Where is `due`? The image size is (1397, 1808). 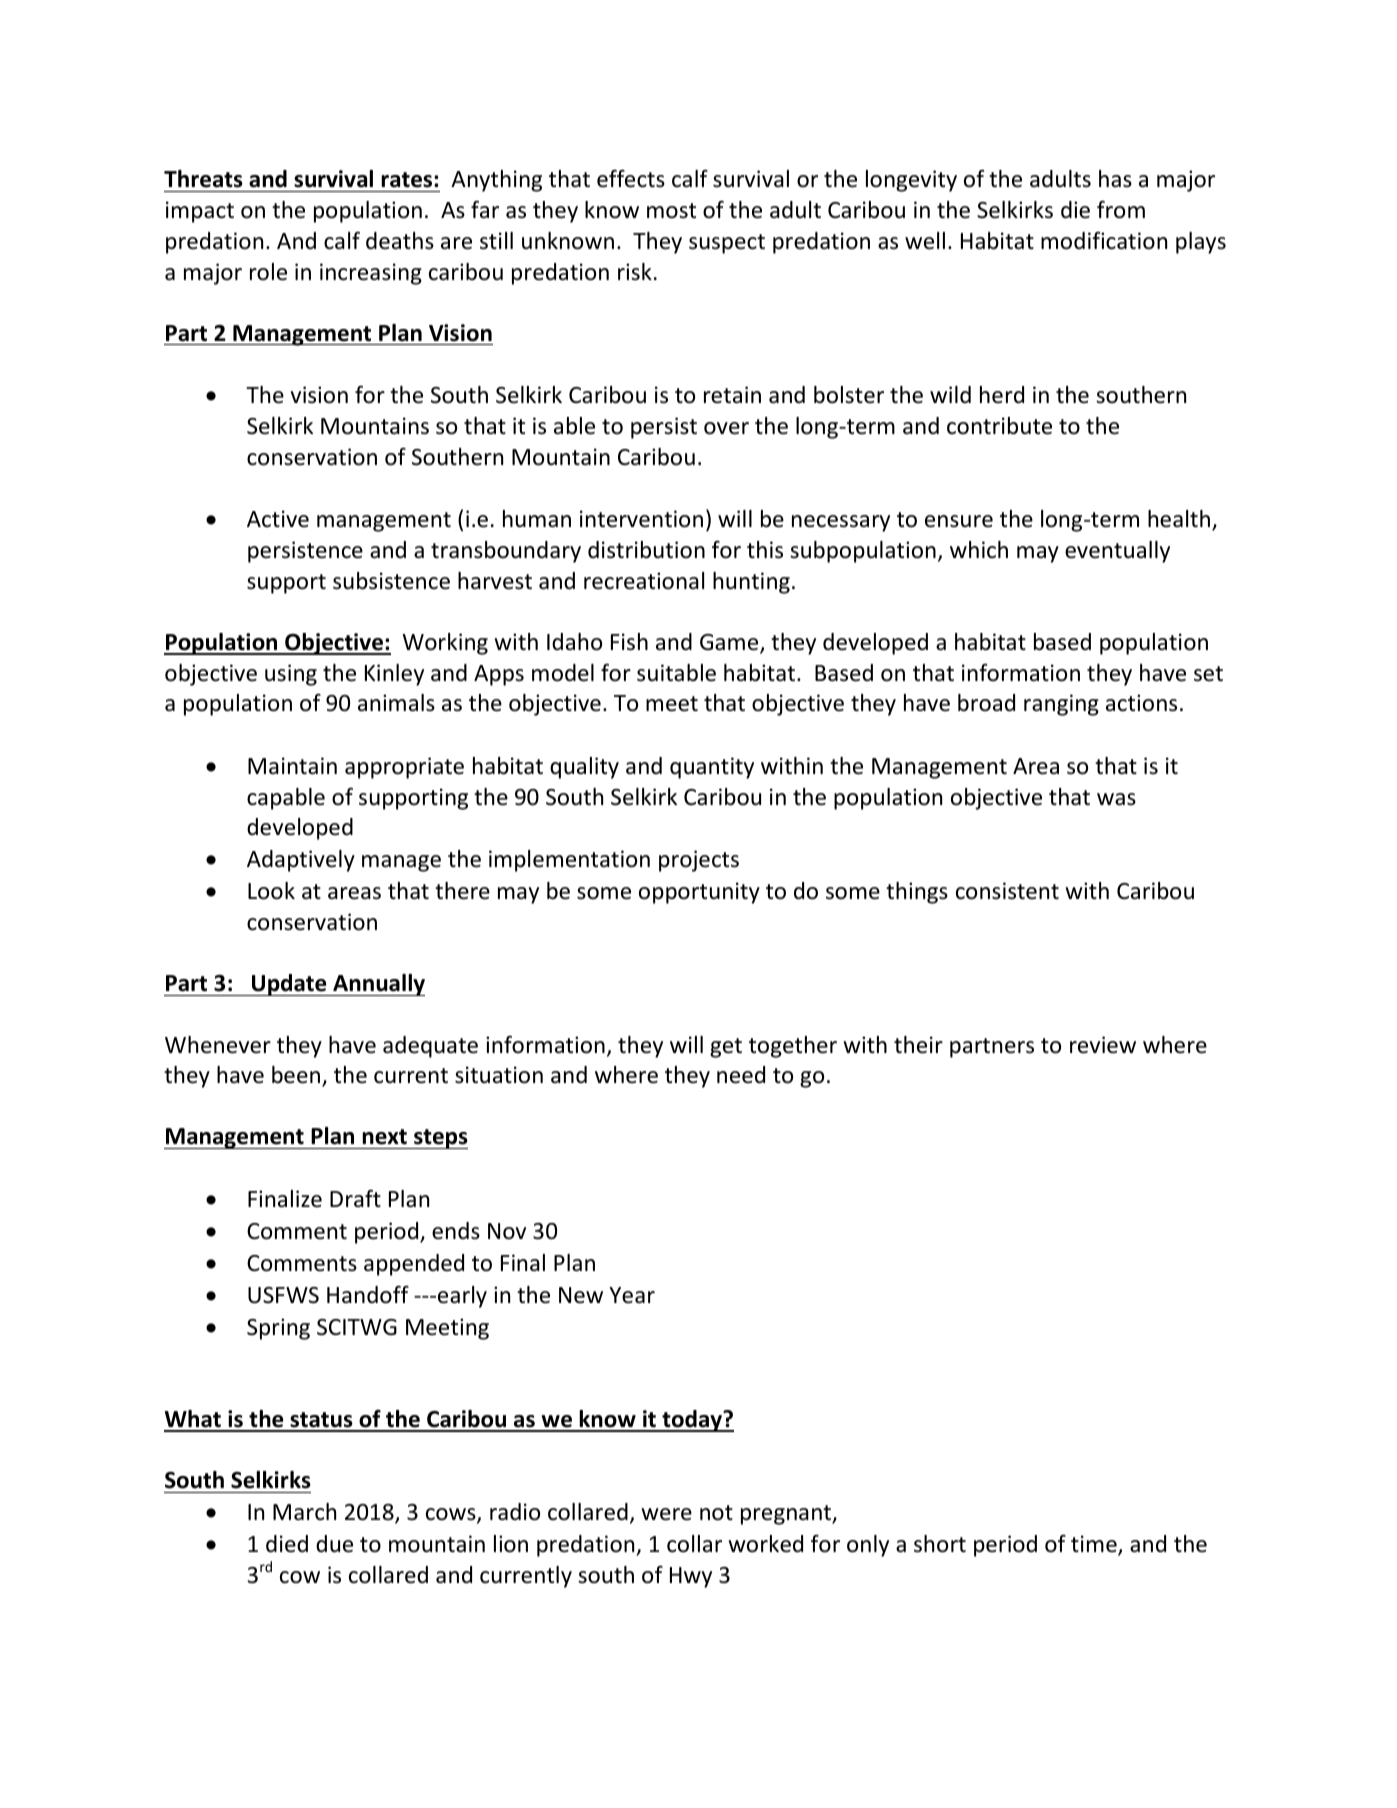
due is located at coordinates (334, 1544).
